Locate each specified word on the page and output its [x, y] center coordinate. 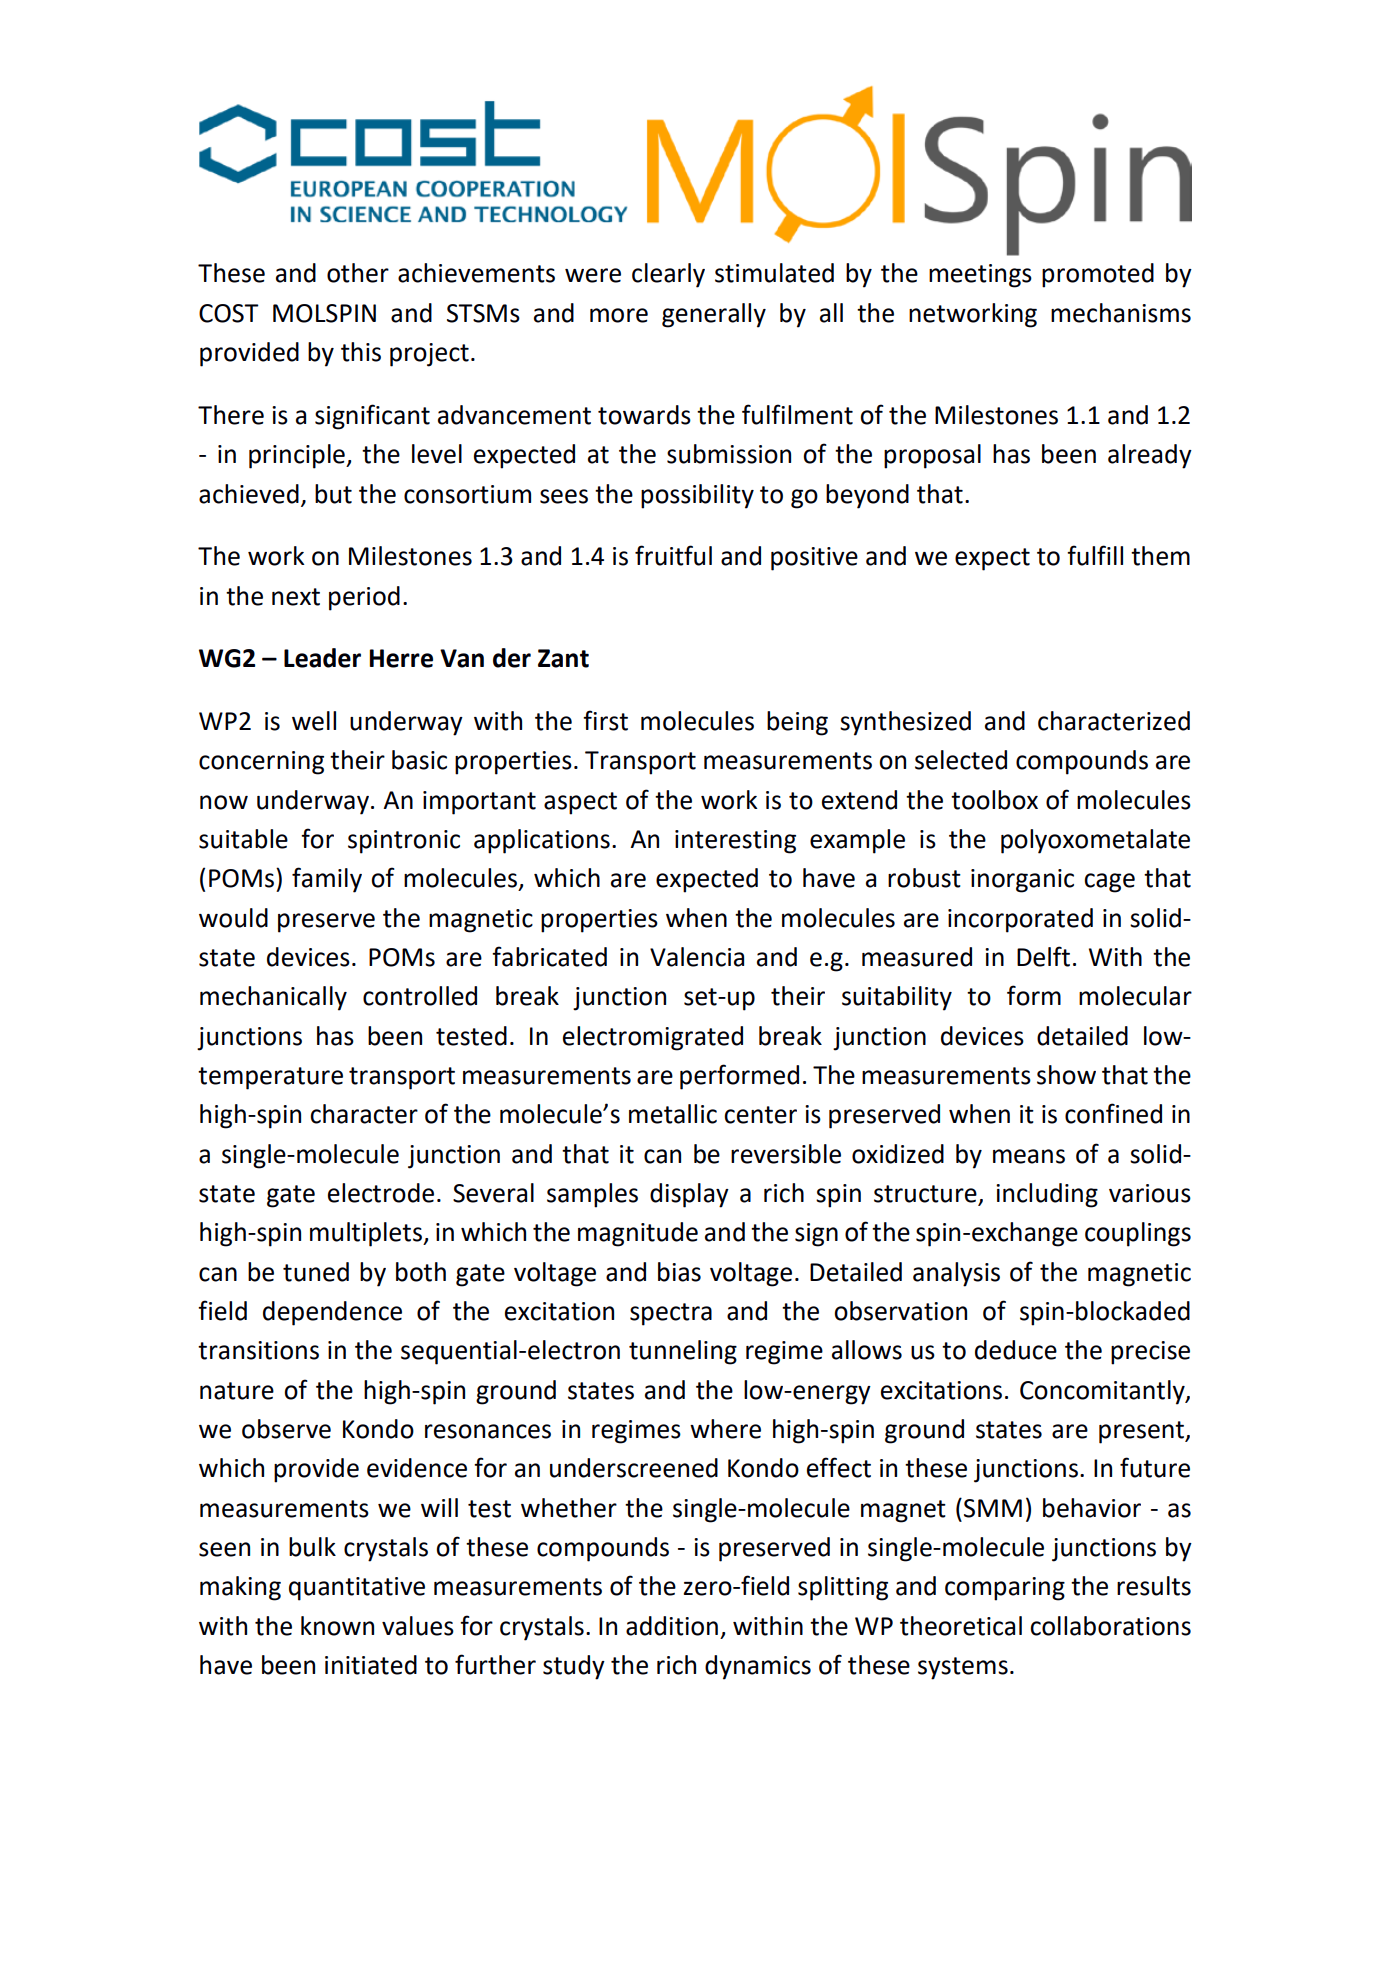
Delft [1043, 956]
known [337, 1626]
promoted [1098, 275]
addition [672, 1626]
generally [714, 315]
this [361, 352]
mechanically [273, 998]
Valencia [697, 957]
